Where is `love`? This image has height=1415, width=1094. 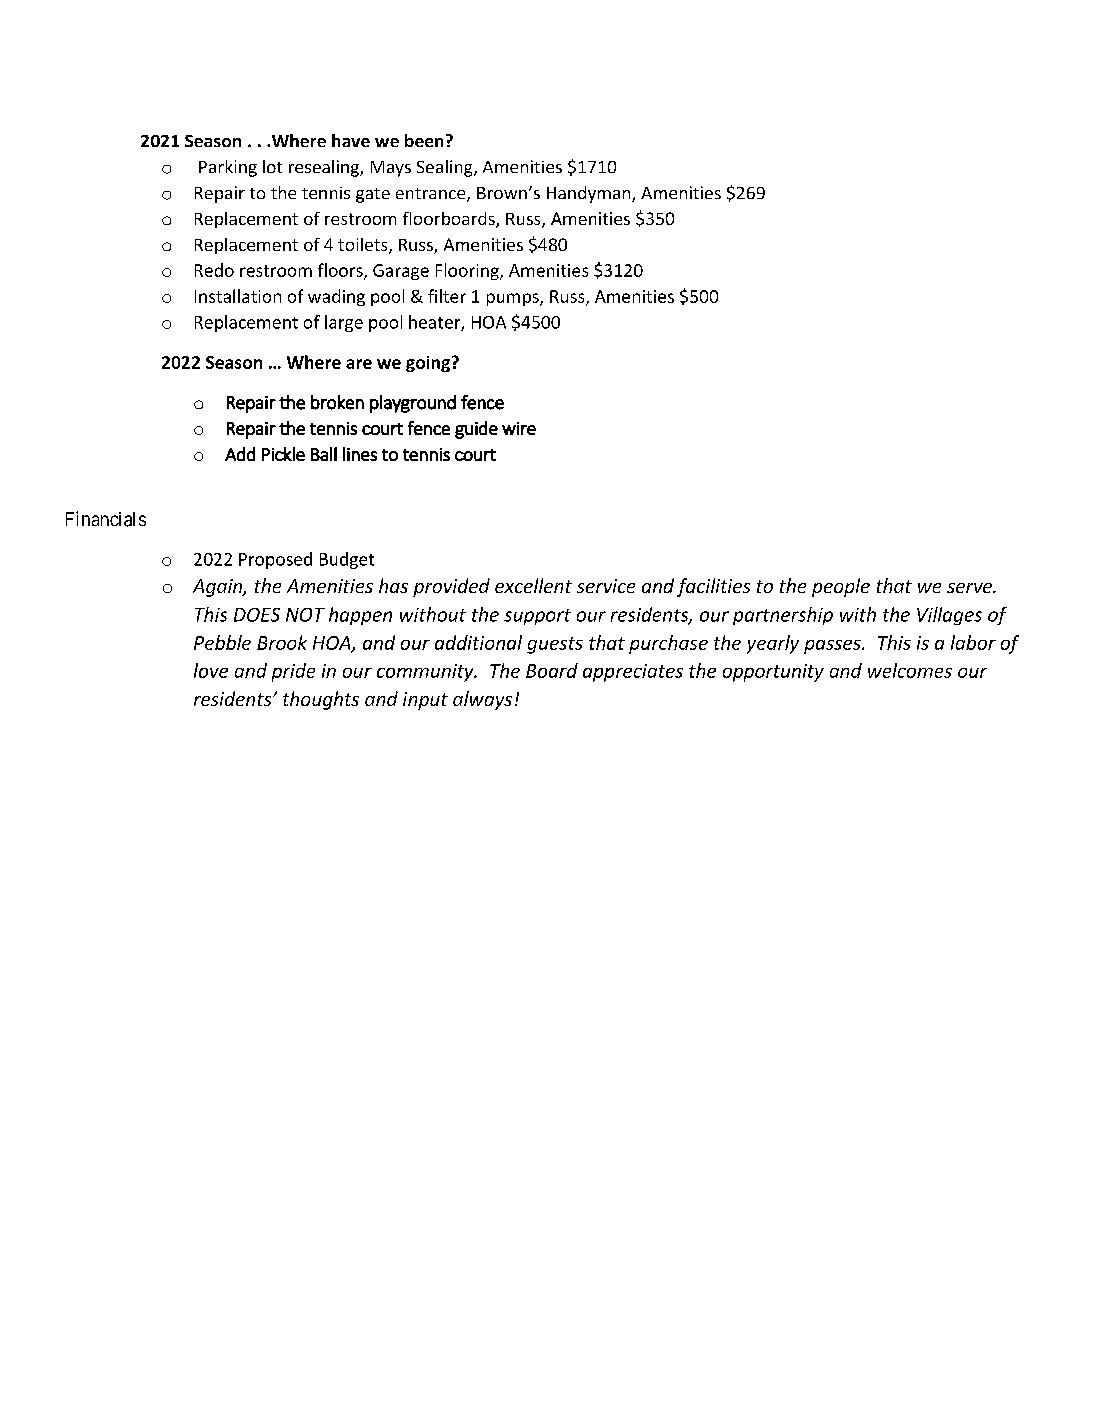
love is located at coordinates (211, 670).
